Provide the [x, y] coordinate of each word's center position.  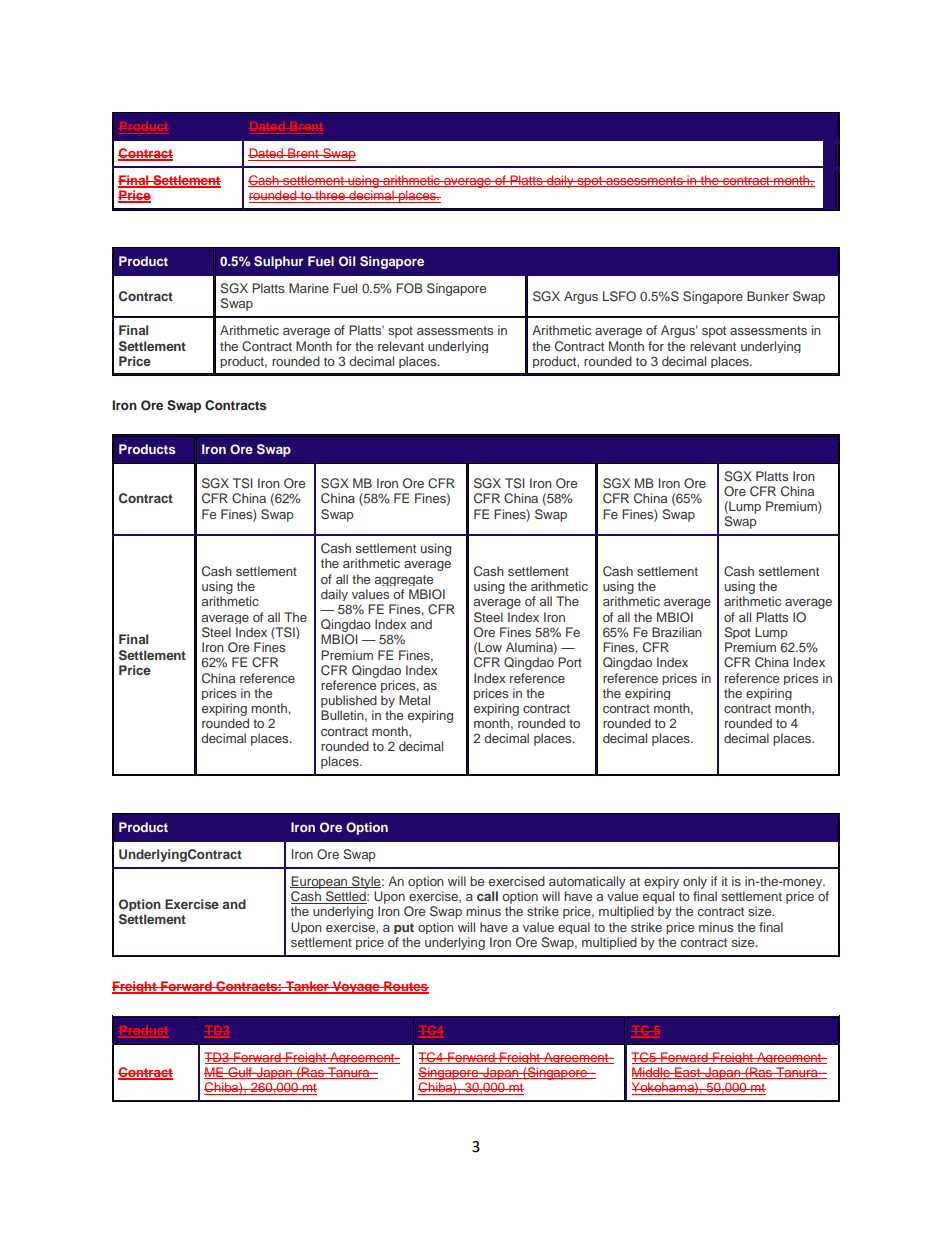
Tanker [307, 987]
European [320, 882]
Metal [414, 700]
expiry [661, 882]
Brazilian [677, 632]
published [349, 703]
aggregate [404, 580]
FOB [409, 288]
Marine [309, 288]
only [695, 882]
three [330, 196]
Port [570, 662]
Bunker [768, 296]
